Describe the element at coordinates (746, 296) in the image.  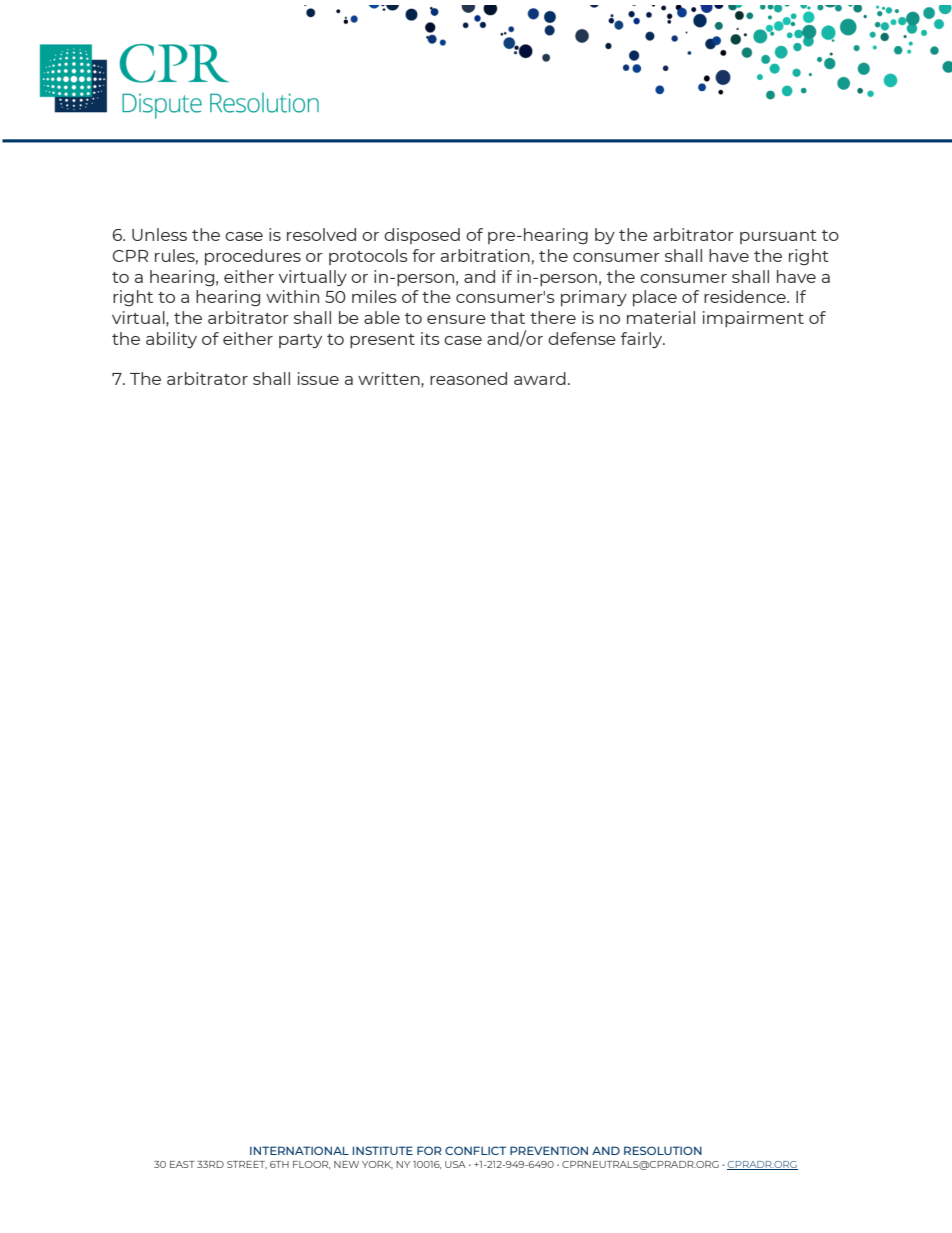
I see `residence` at that location.
